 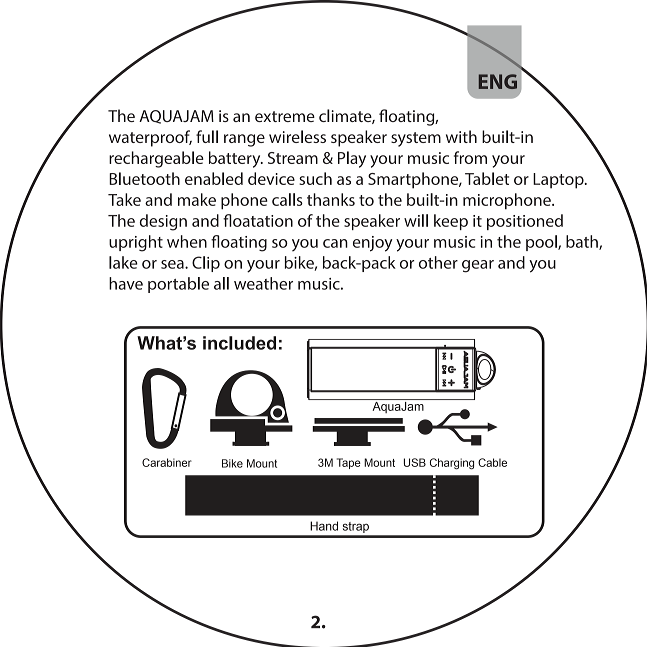 I want to click on gear, so click(x=478, y=266).
